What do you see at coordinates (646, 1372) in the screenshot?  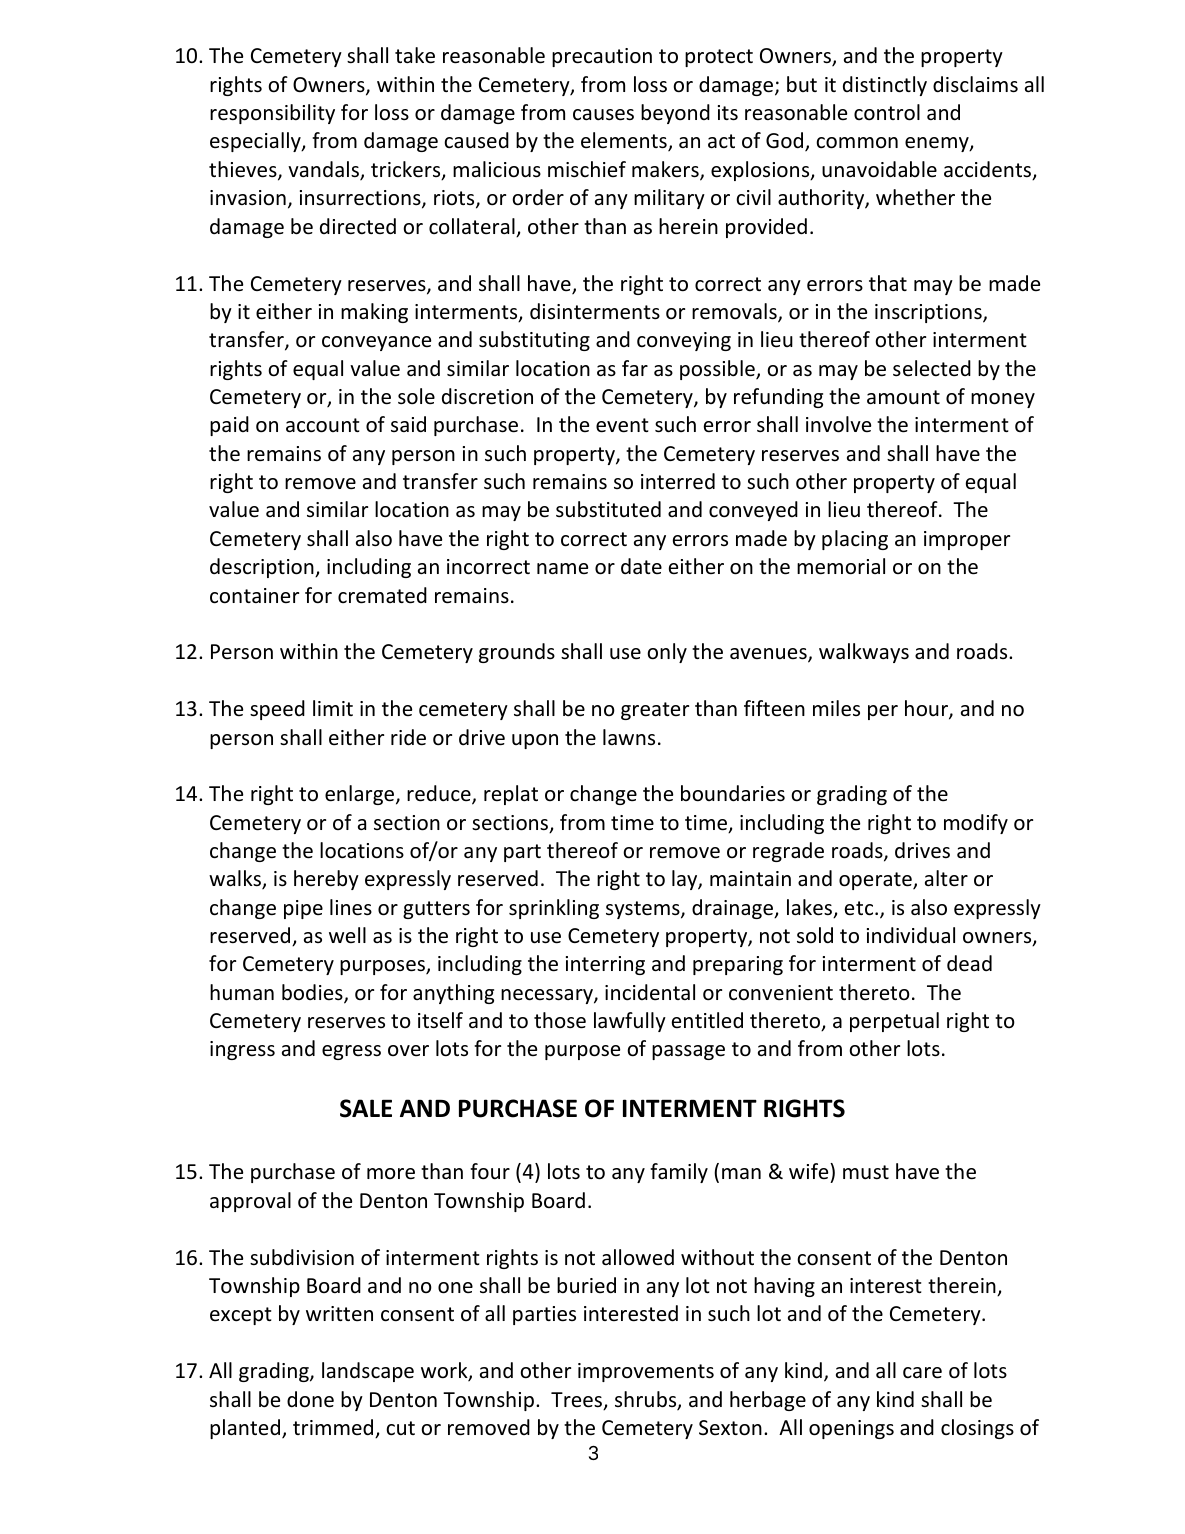 I see `improvements` at bounding box center [646, 1372].
